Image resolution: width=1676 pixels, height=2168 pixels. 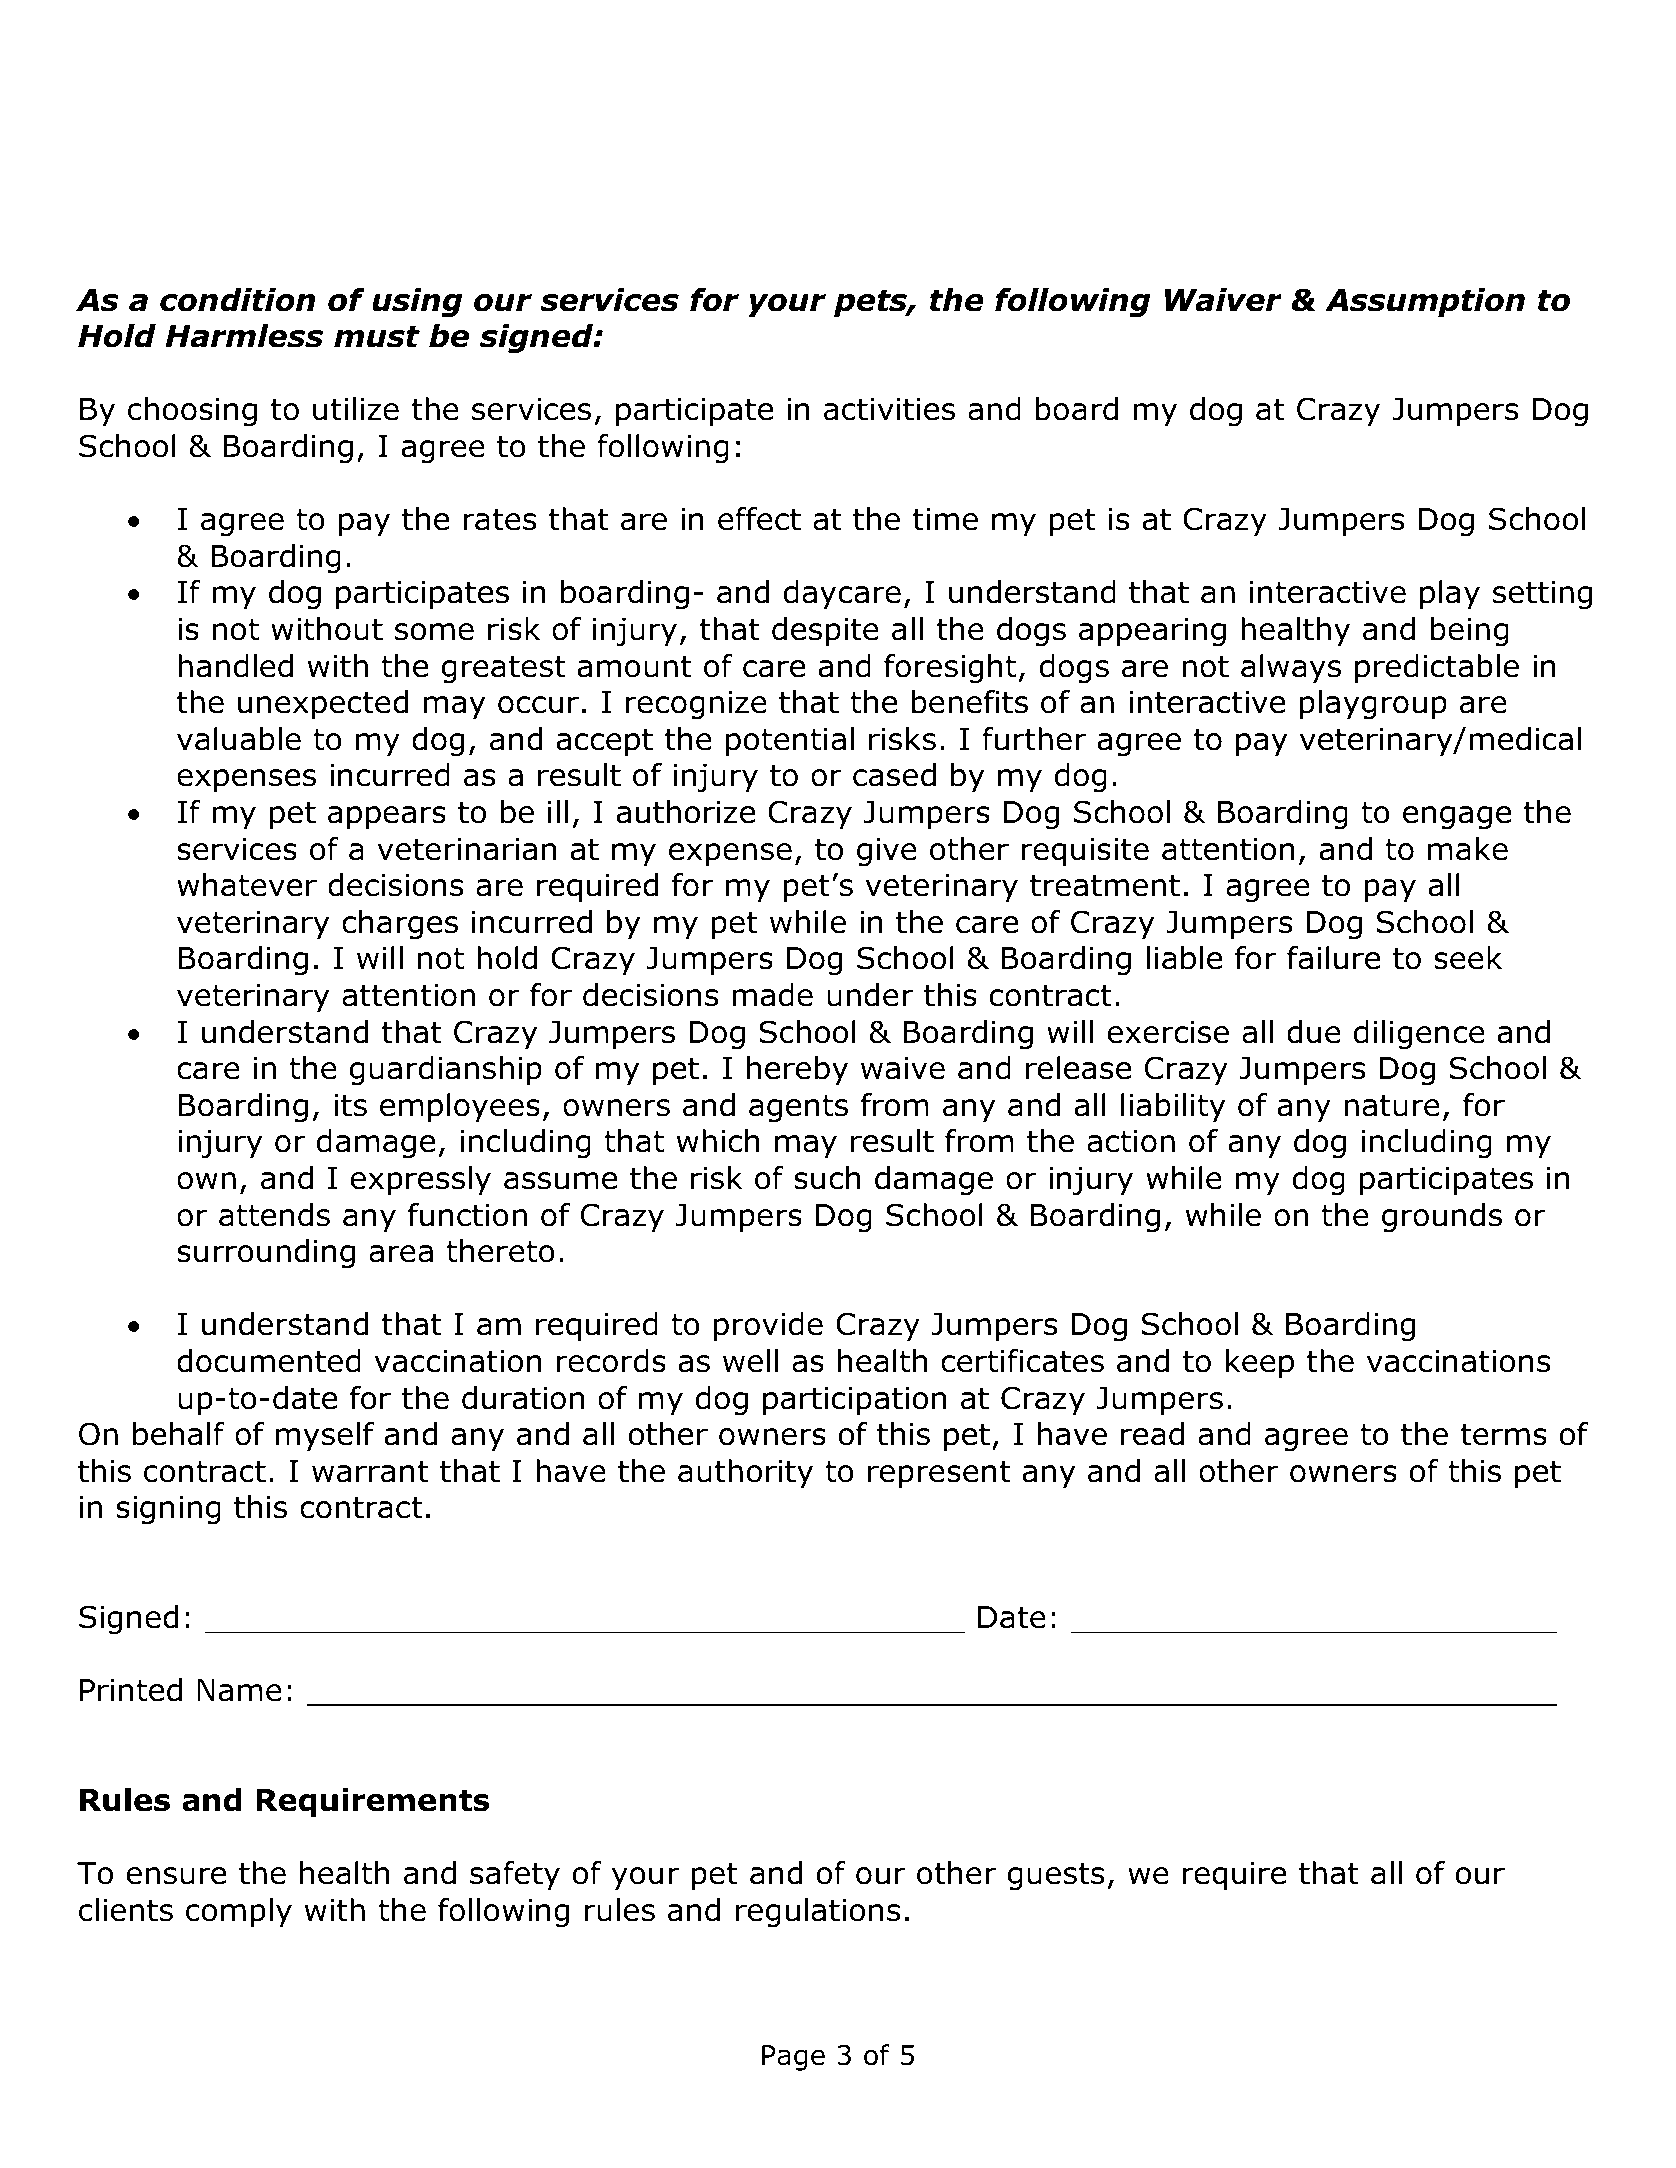 What do you see at coordinates (446, 1071) in the page?
I see `guardianship` at bounding box center [446, 1071].
